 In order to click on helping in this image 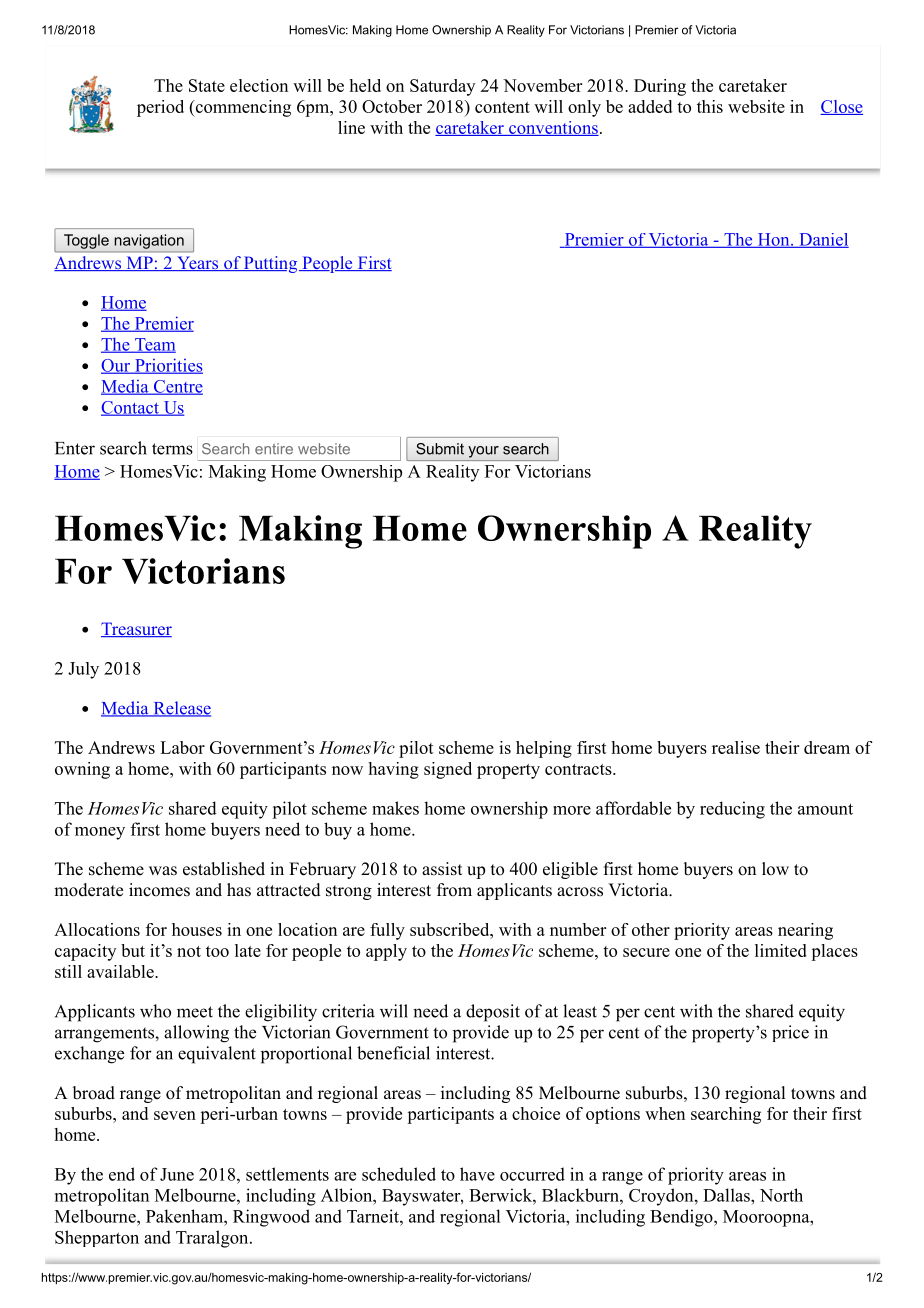, I will do `click(544, 749)`.
